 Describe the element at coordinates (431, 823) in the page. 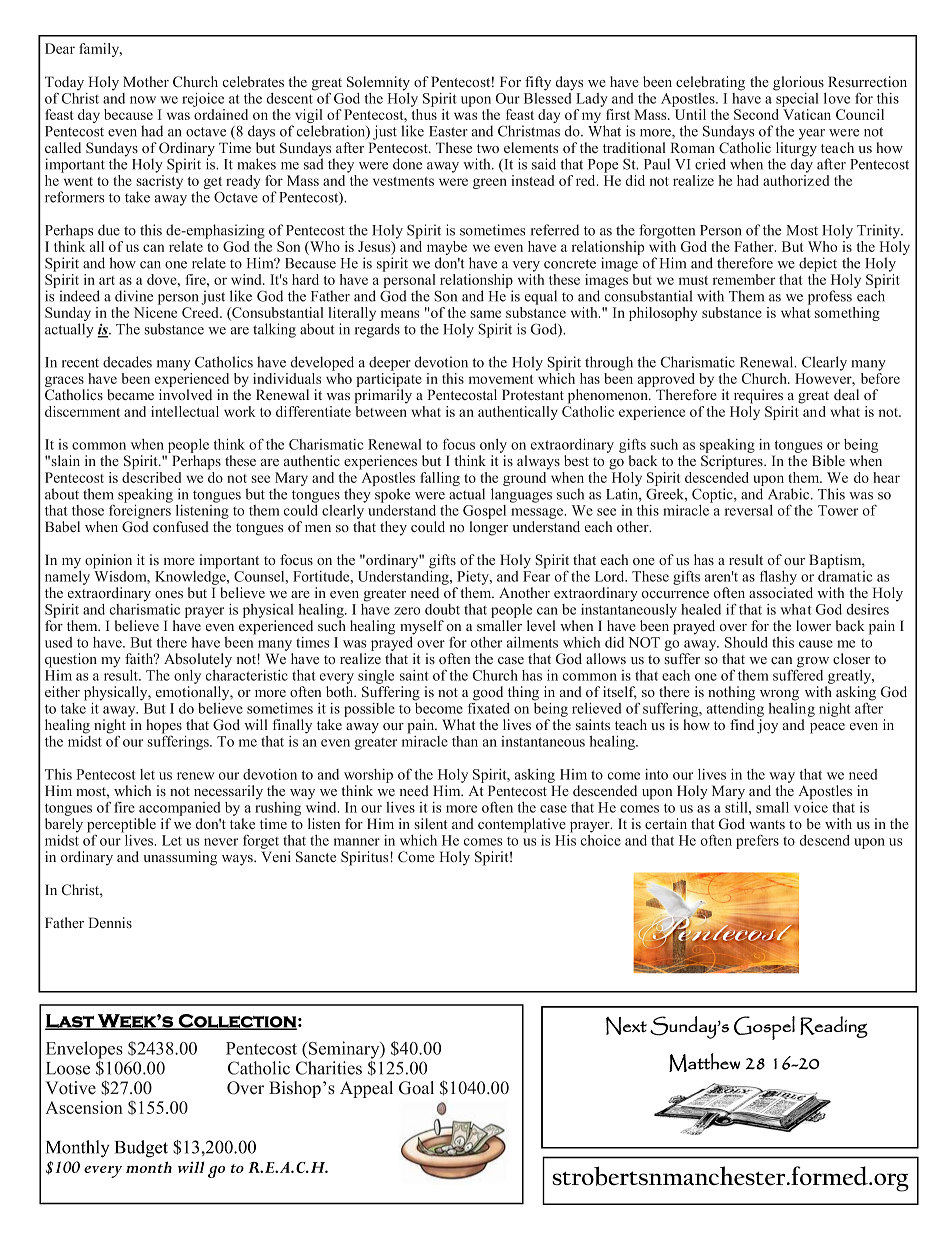

I see `silent` at that location.
